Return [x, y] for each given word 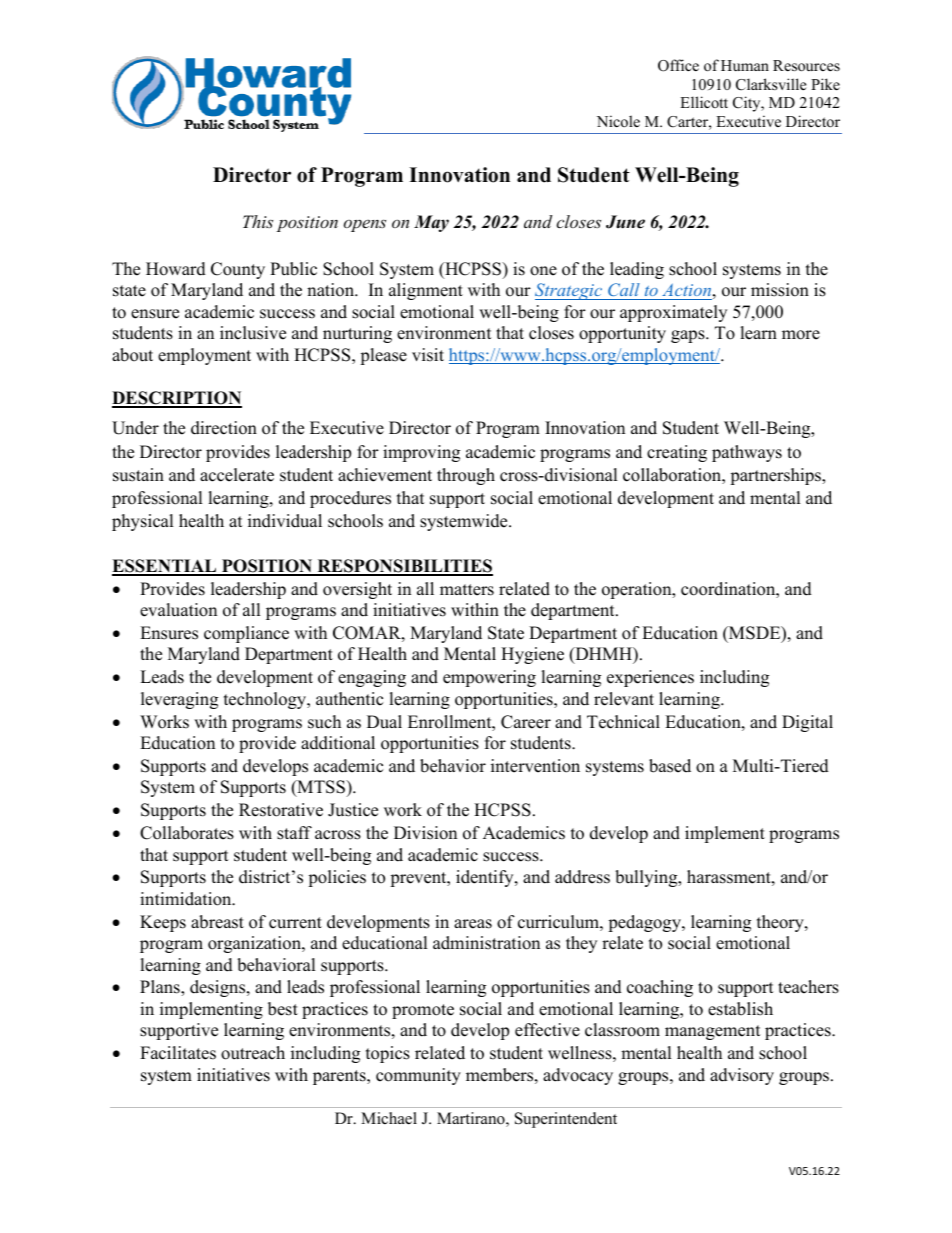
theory [781, 923]
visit [428, 355]
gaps [689, 336]
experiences [650, 678]
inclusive [253, 333]
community [418, 1076]
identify [486, 878]
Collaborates [187, 833]
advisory [742, 1076]
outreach [253, 1053]
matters [467, 590]
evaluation [178, 610]
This [258, 221]
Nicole [618, 121]
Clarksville [771, 84]
